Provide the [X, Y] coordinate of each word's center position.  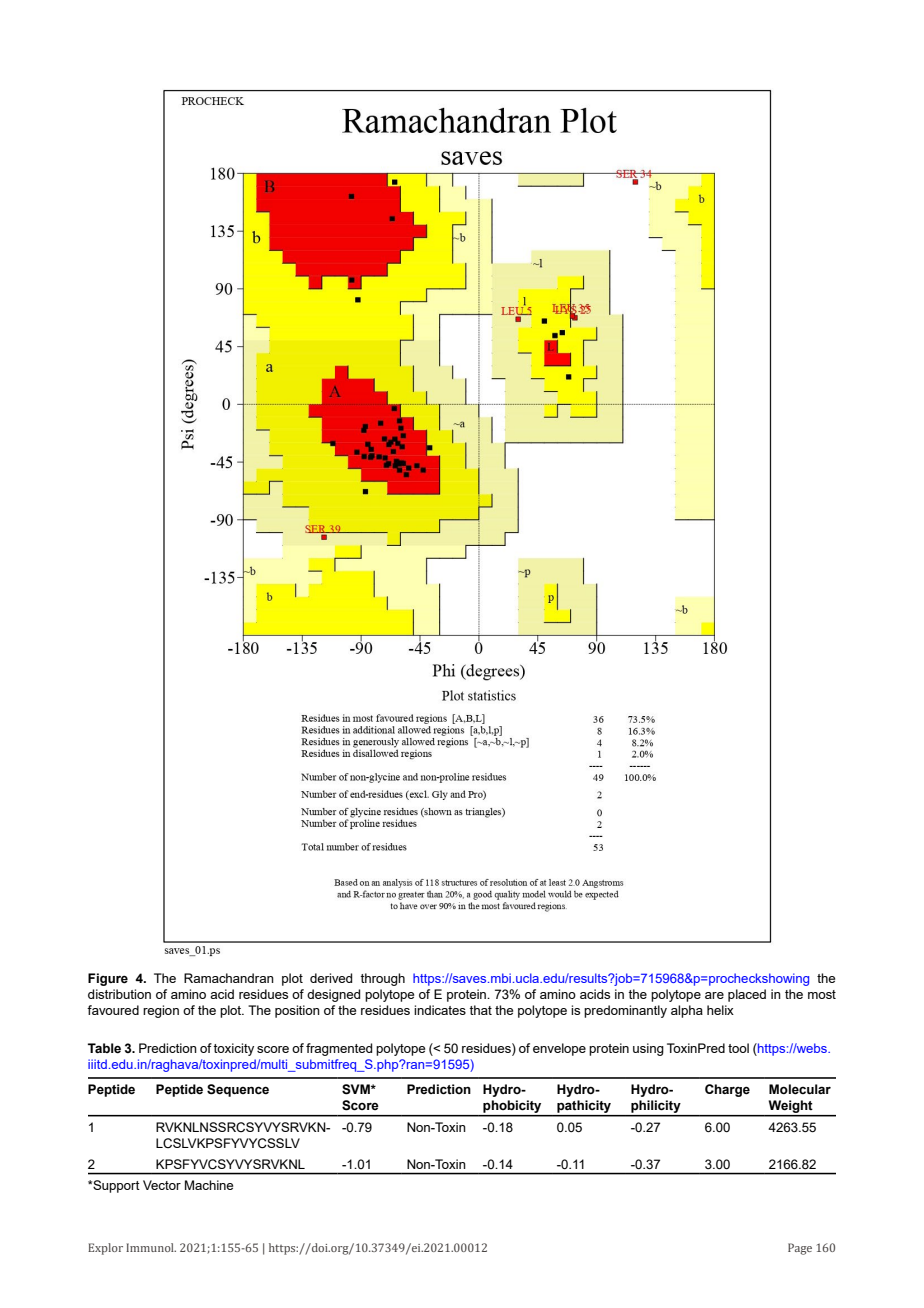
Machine [209, 1185]
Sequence [238, 1090]
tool [738, 1048]
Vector [162, 1185]
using [648, 1049]
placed [747, 995]
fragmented [339, 1049]
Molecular [800, 1089]
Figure [108, 979]
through [382, 979]
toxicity [233, 1049]
